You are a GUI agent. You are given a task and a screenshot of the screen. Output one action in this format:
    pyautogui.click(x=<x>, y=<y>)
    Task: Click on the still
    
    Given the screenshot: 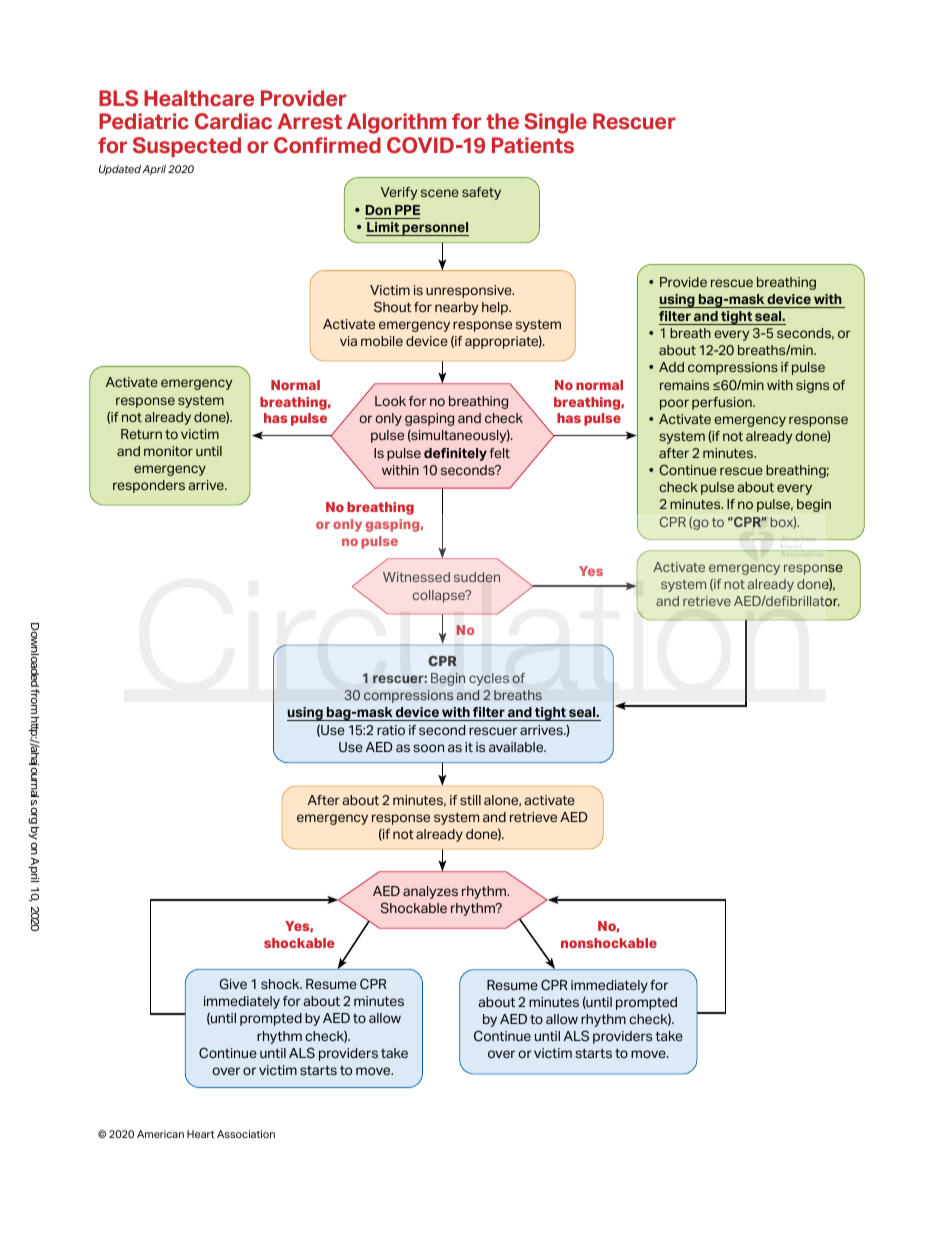 What is the action you would take?
    pyautogui.click(x=470, y=800)
